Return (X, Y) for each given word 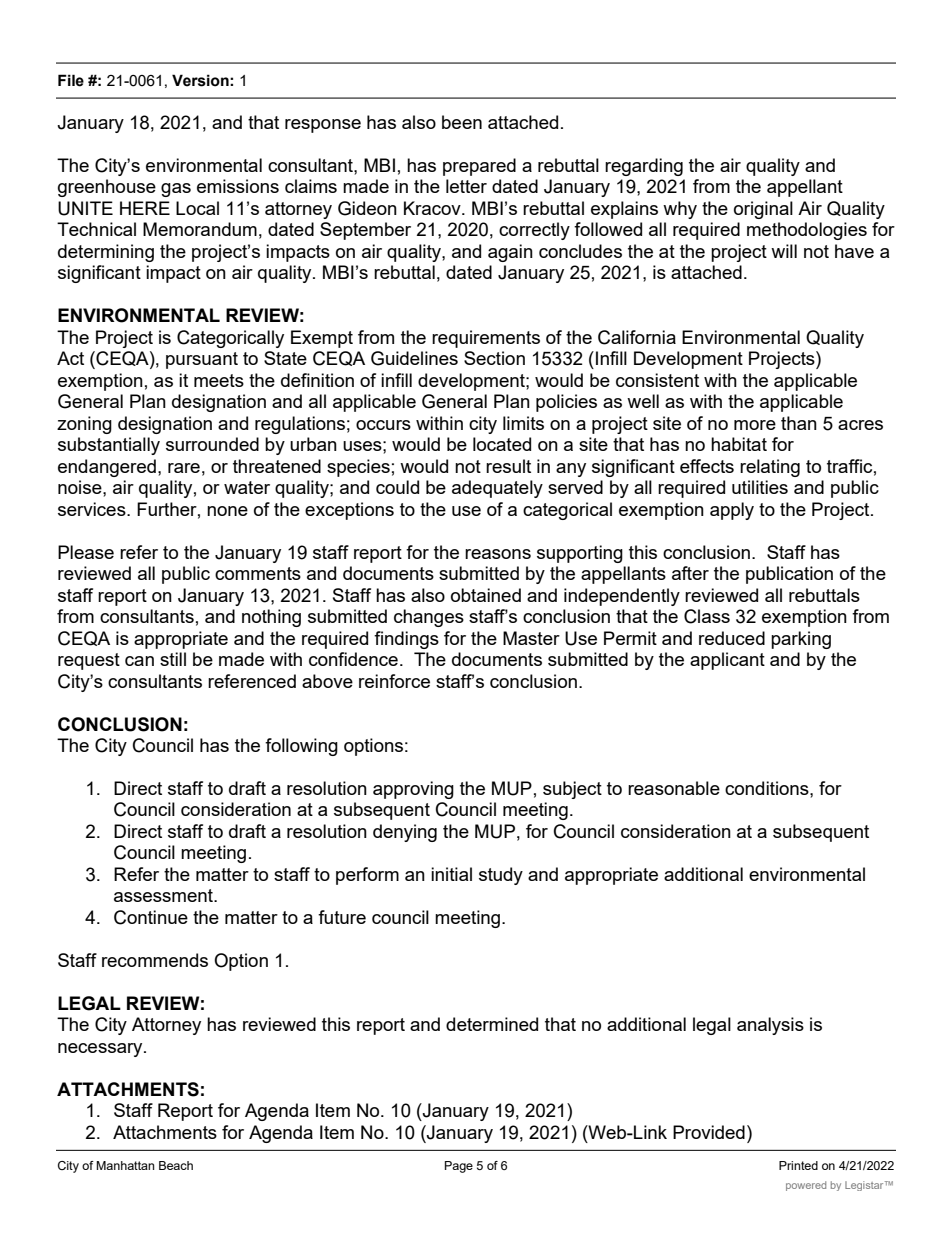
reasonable (674, 788)
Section (494, 358)
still (173, 659)
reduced (732, 638)
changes (429, 618)
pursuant (202, 360)
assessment (164, 895)
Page (459, 1167)
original (763, 210)
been (462, 122)
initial (451, 874)
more (755, 425)
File (71, 80)
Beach (176, 1165)
